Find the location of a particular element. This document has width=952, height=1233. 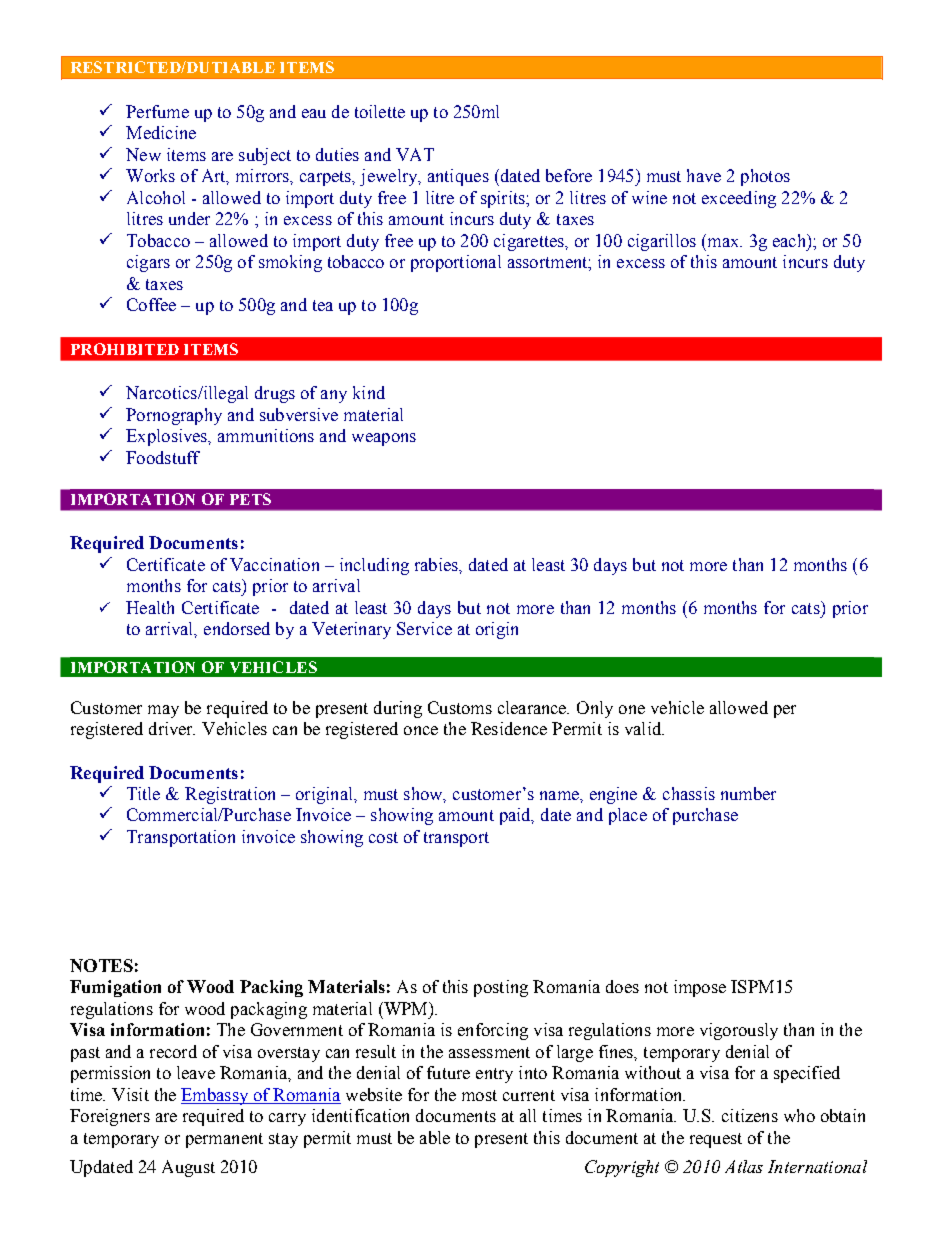

max is located at coordinates (724, 242).
